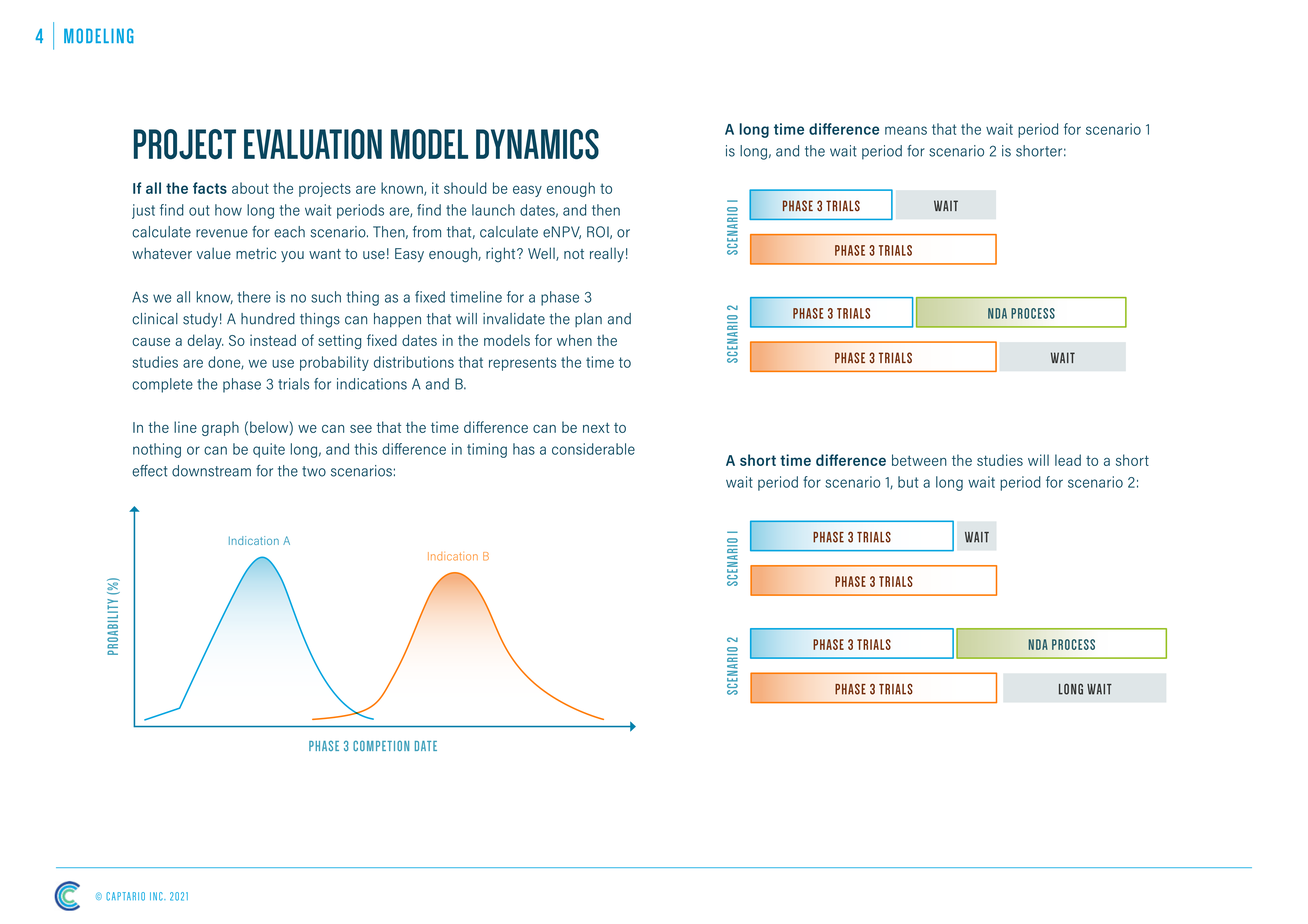 The height and width of the page is (924, 1308). What do you see at coordinates (607, 255) in the page?
I see `really` at bounding box center [607, 255].
